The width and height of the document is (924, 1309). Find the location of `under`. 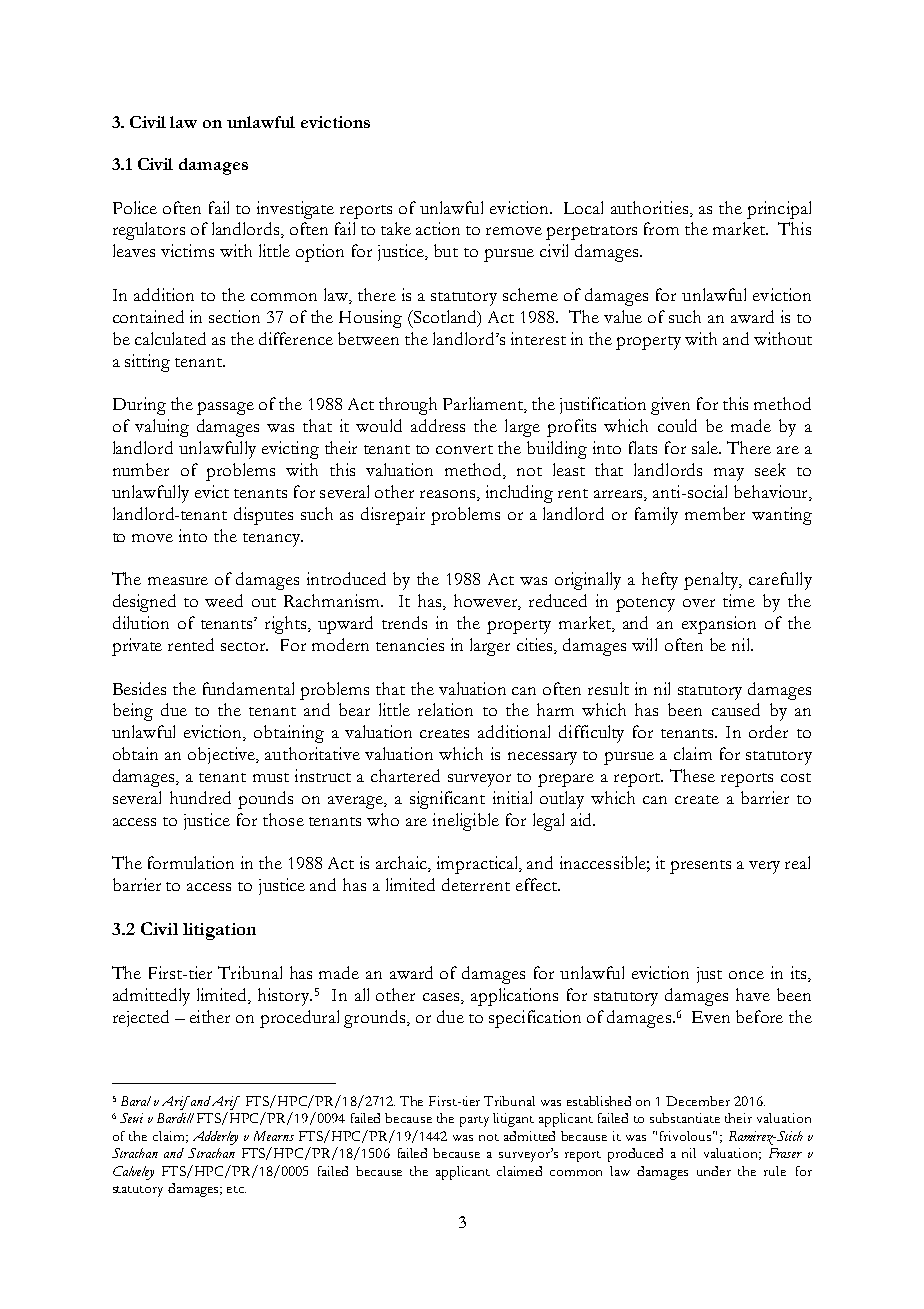

under is located at coordinates (714, 1171).
